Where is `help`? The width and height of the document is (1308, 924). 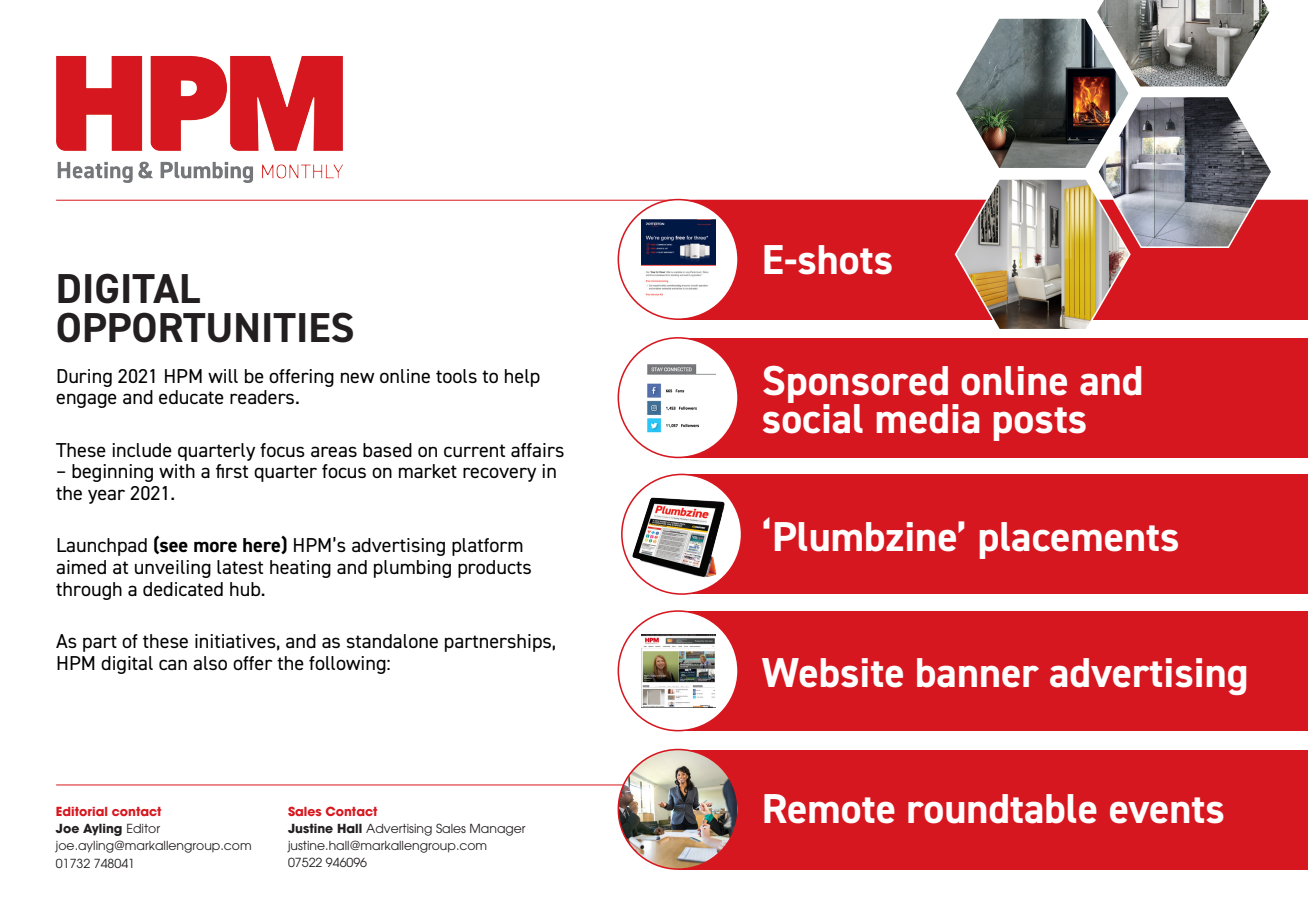 help is located at coordinates (522, 378).
